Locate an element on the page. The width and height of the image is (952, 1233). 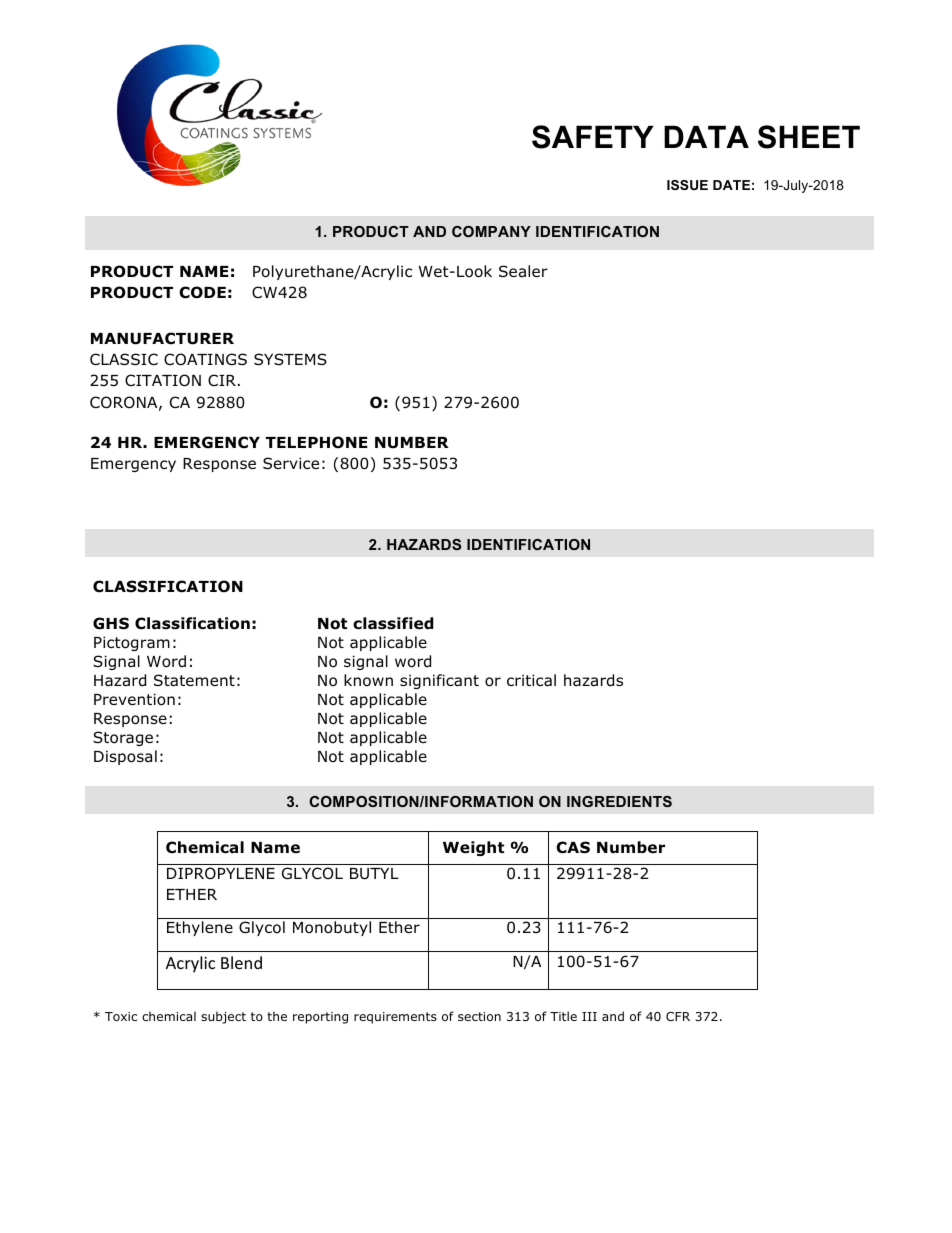
INGREDIENTS is located at coordinates (619, 801).
